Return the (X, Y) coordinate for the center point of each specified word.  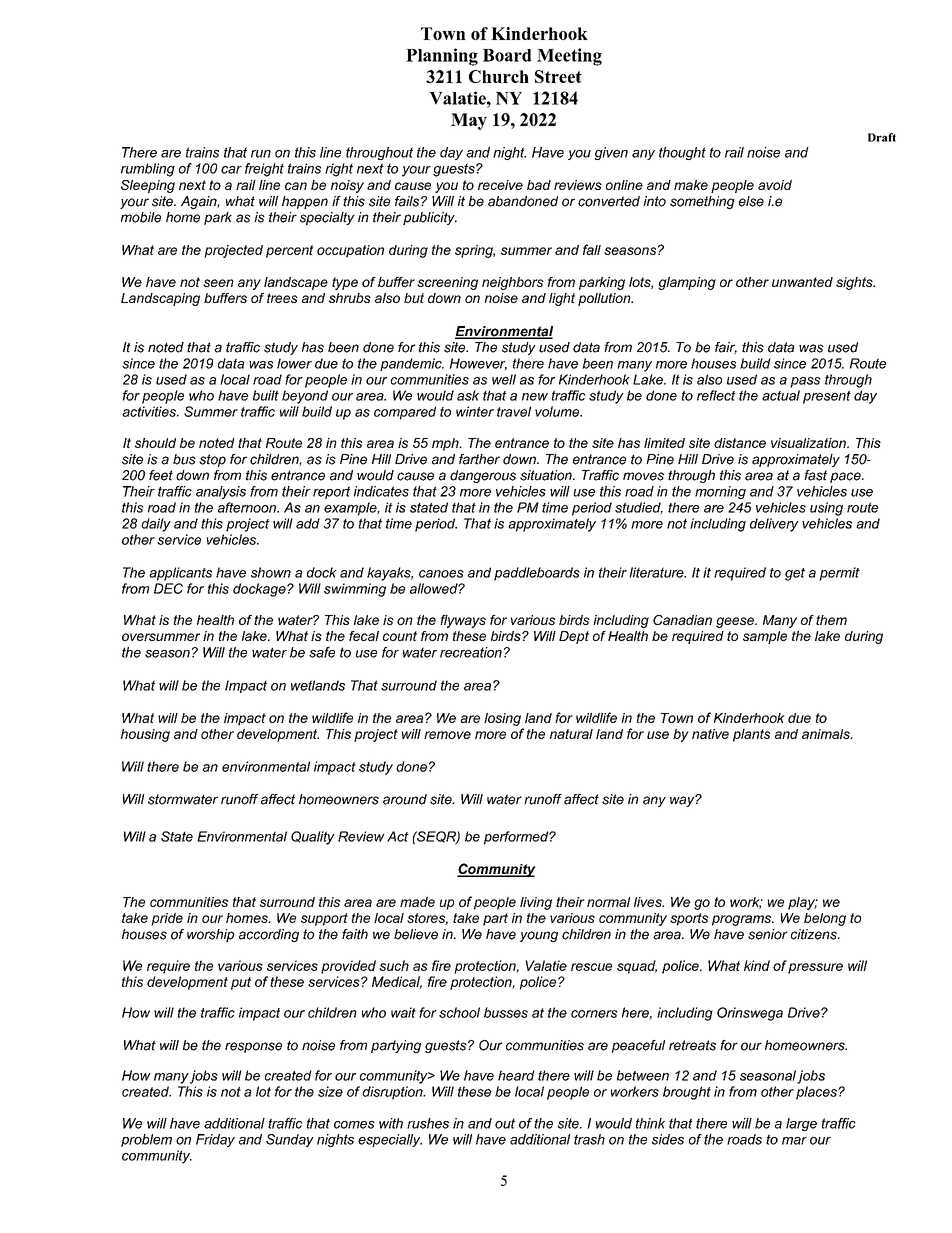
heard (516, 1075)
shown (271, 572)
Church (499, 76)
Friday (215, 1140)
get (795, 574)
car (231, 170)
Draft (882, 137)
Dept (574, 637)
